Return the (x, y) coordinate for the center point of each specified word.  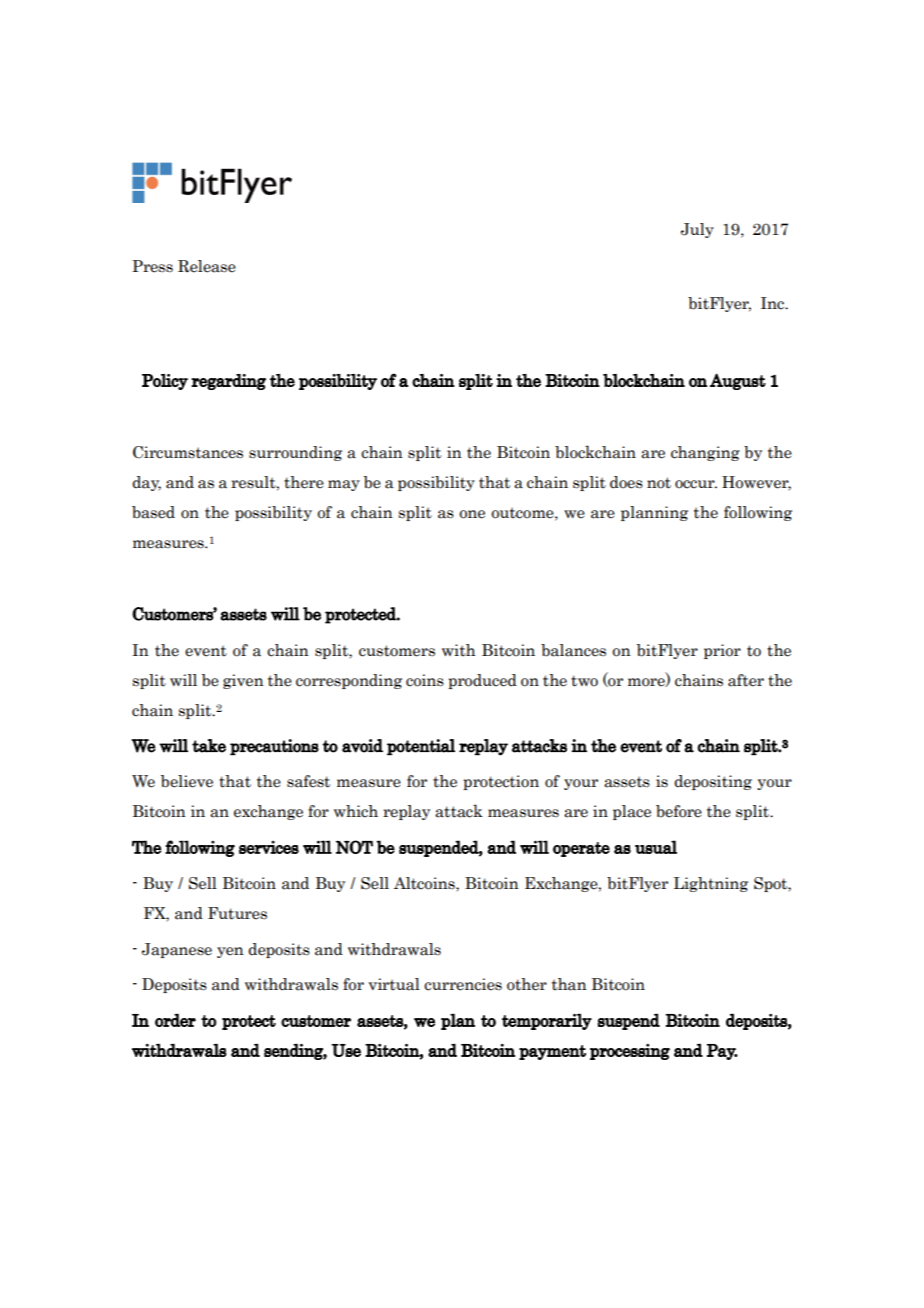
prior (722, 651)
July (697, 230)
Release (207, 266)
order (175, 1020)
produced (482, 681)
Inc (773, 303)
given (243, 681)
